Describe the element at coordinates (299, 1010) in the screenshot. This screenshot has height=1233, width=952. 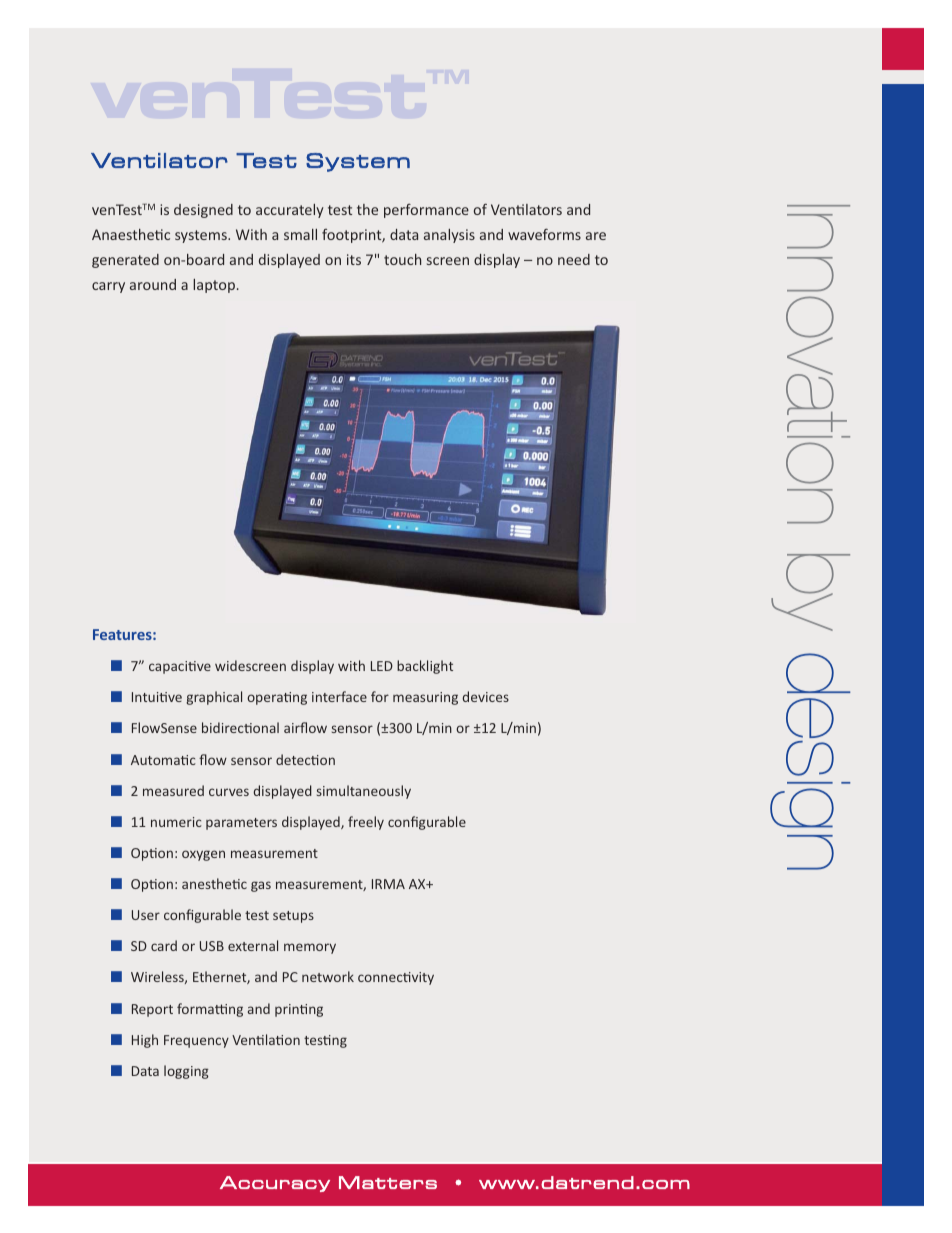
I see `printing` at that location.
